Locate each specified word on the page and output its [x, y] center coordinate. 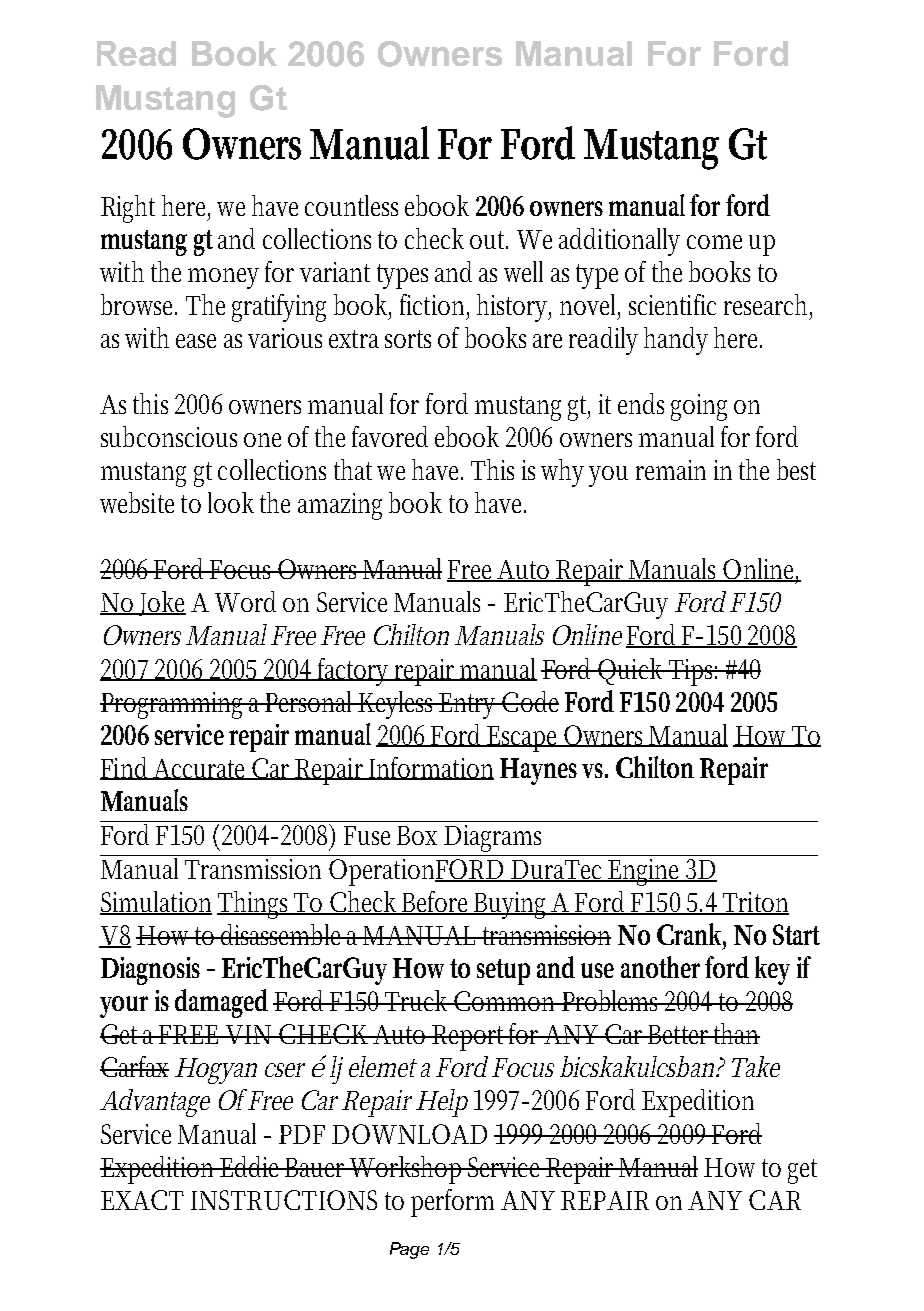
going [699, 407]
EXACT [142, 1200]
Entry [469, 706]
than [736, 1033]
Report [469, 1038]
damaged [221, 1003]
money [223, 278]
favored [390, 436]
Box [417, 835]
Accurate [201, 769]
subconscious [169, 436]
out [489, 240]
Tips [692, 672]
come [714, 242]
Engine [645, 872]
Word [245, 601]
